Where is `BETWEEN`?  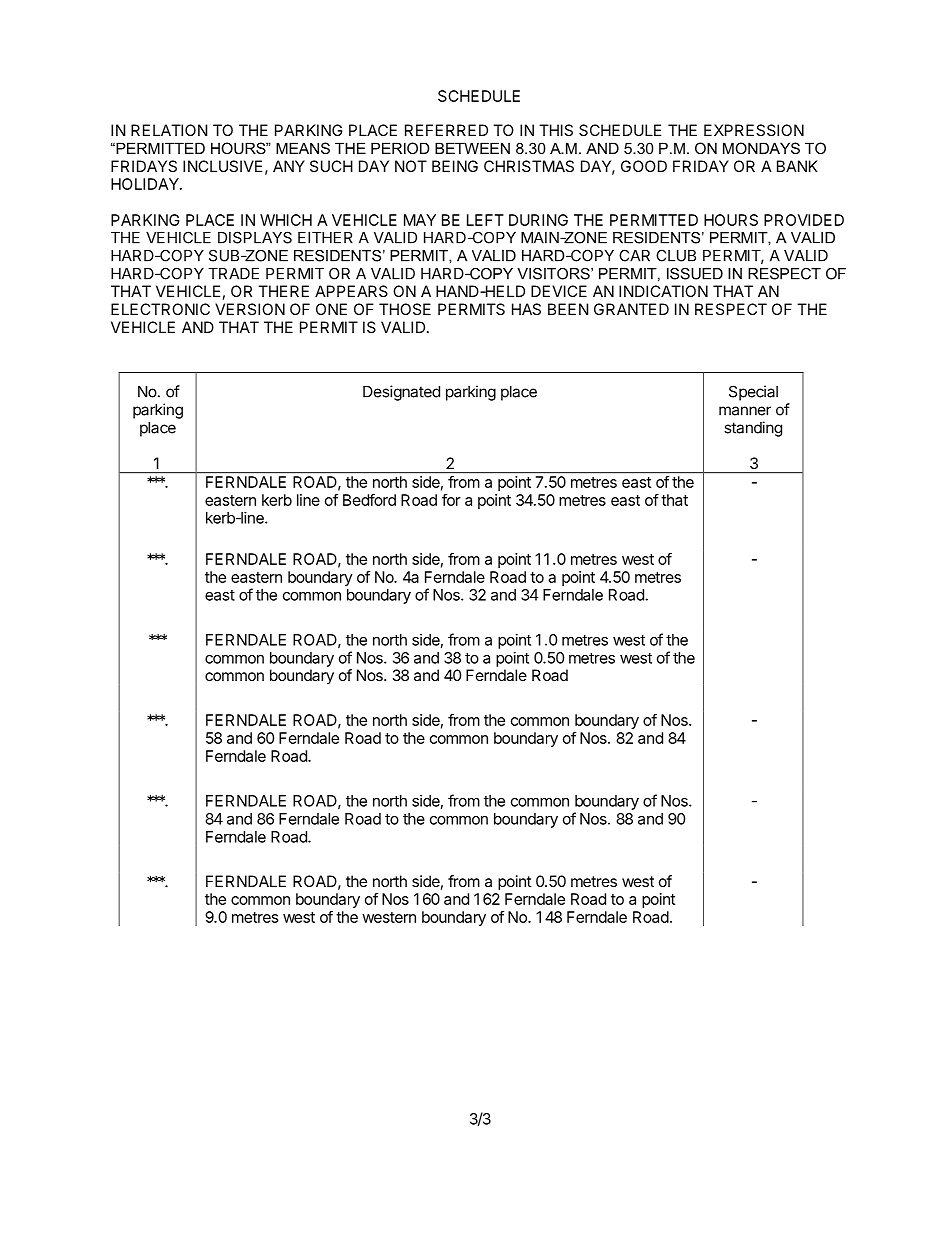
BETWEEN is located at coordinates (472, 148).
